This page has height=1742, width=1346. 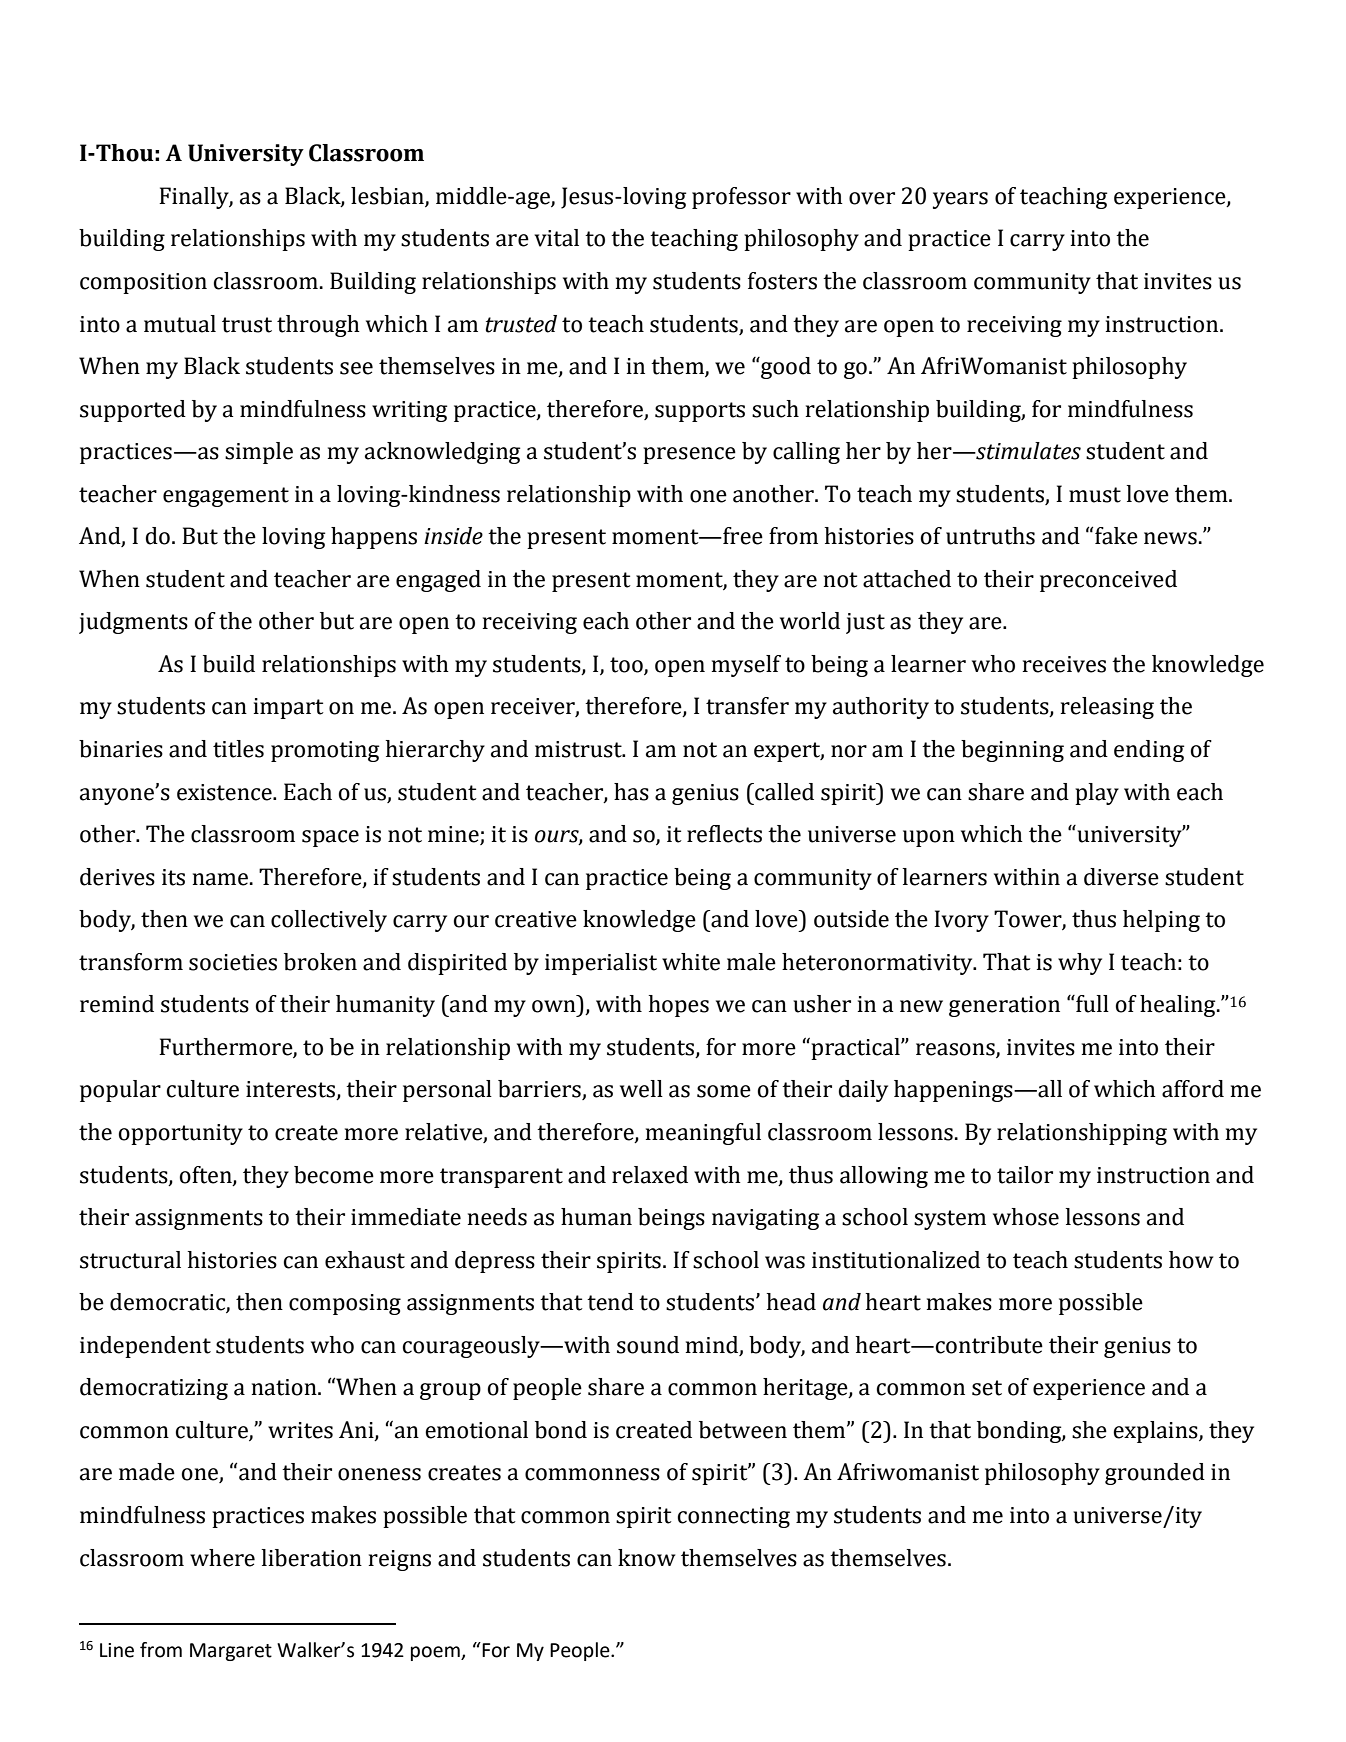 What do you see at coordinates (689, 455) in the page?
I see `presence` at bounding box center [689, 455].
